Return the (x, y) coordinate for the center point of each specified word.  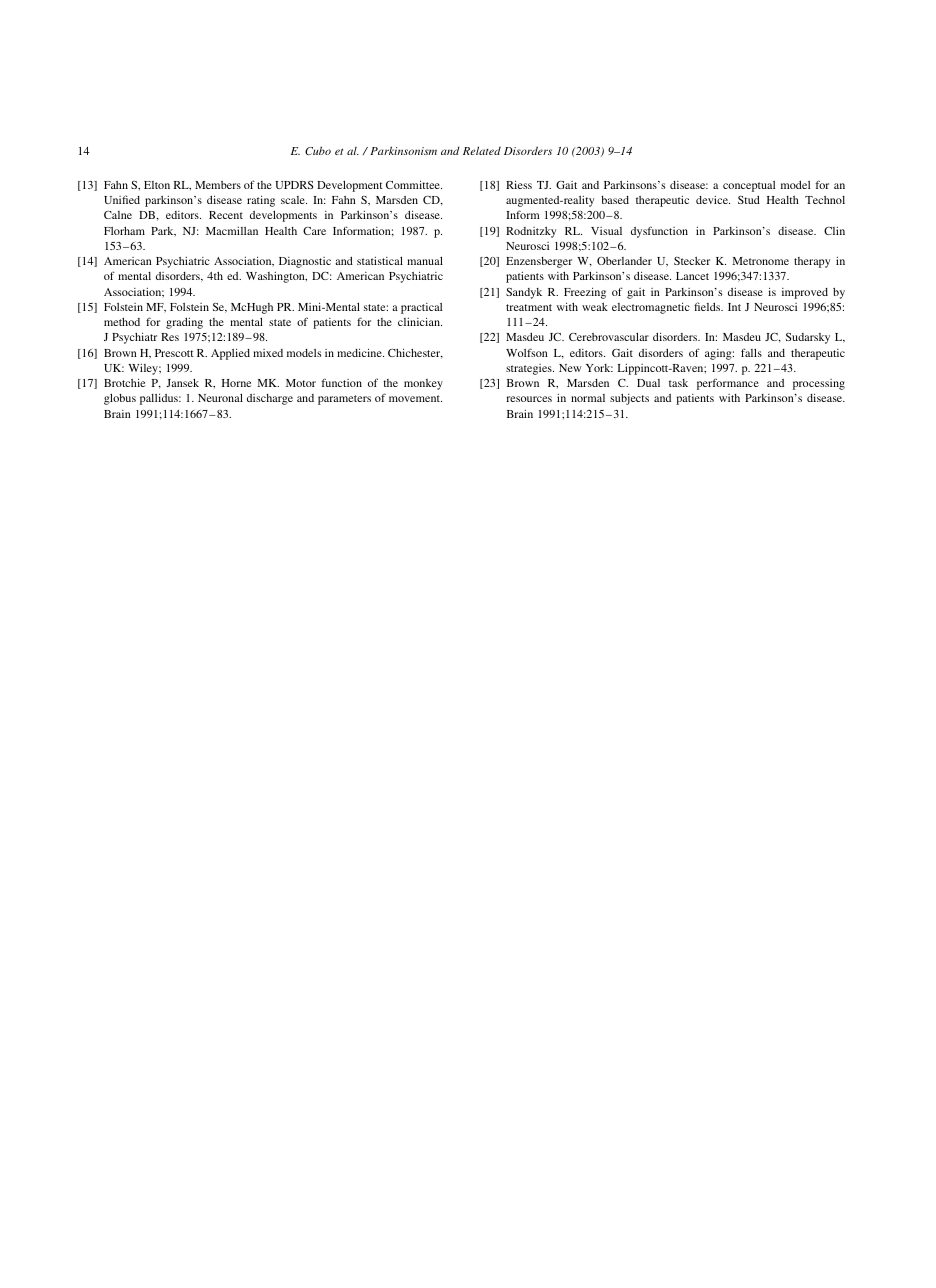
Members (218, 185)
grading (184, 323)
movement (415, 398)
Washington (276, 277)
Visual (606, 231)
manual (425, 260)
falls (751, 352)
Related (482, 150)
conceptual (749, 186)
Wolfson (527, 352)
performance (728, 384)
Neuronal (220, 397)
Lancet (692, 276)
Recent (226, 215)
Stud (749, 200)
